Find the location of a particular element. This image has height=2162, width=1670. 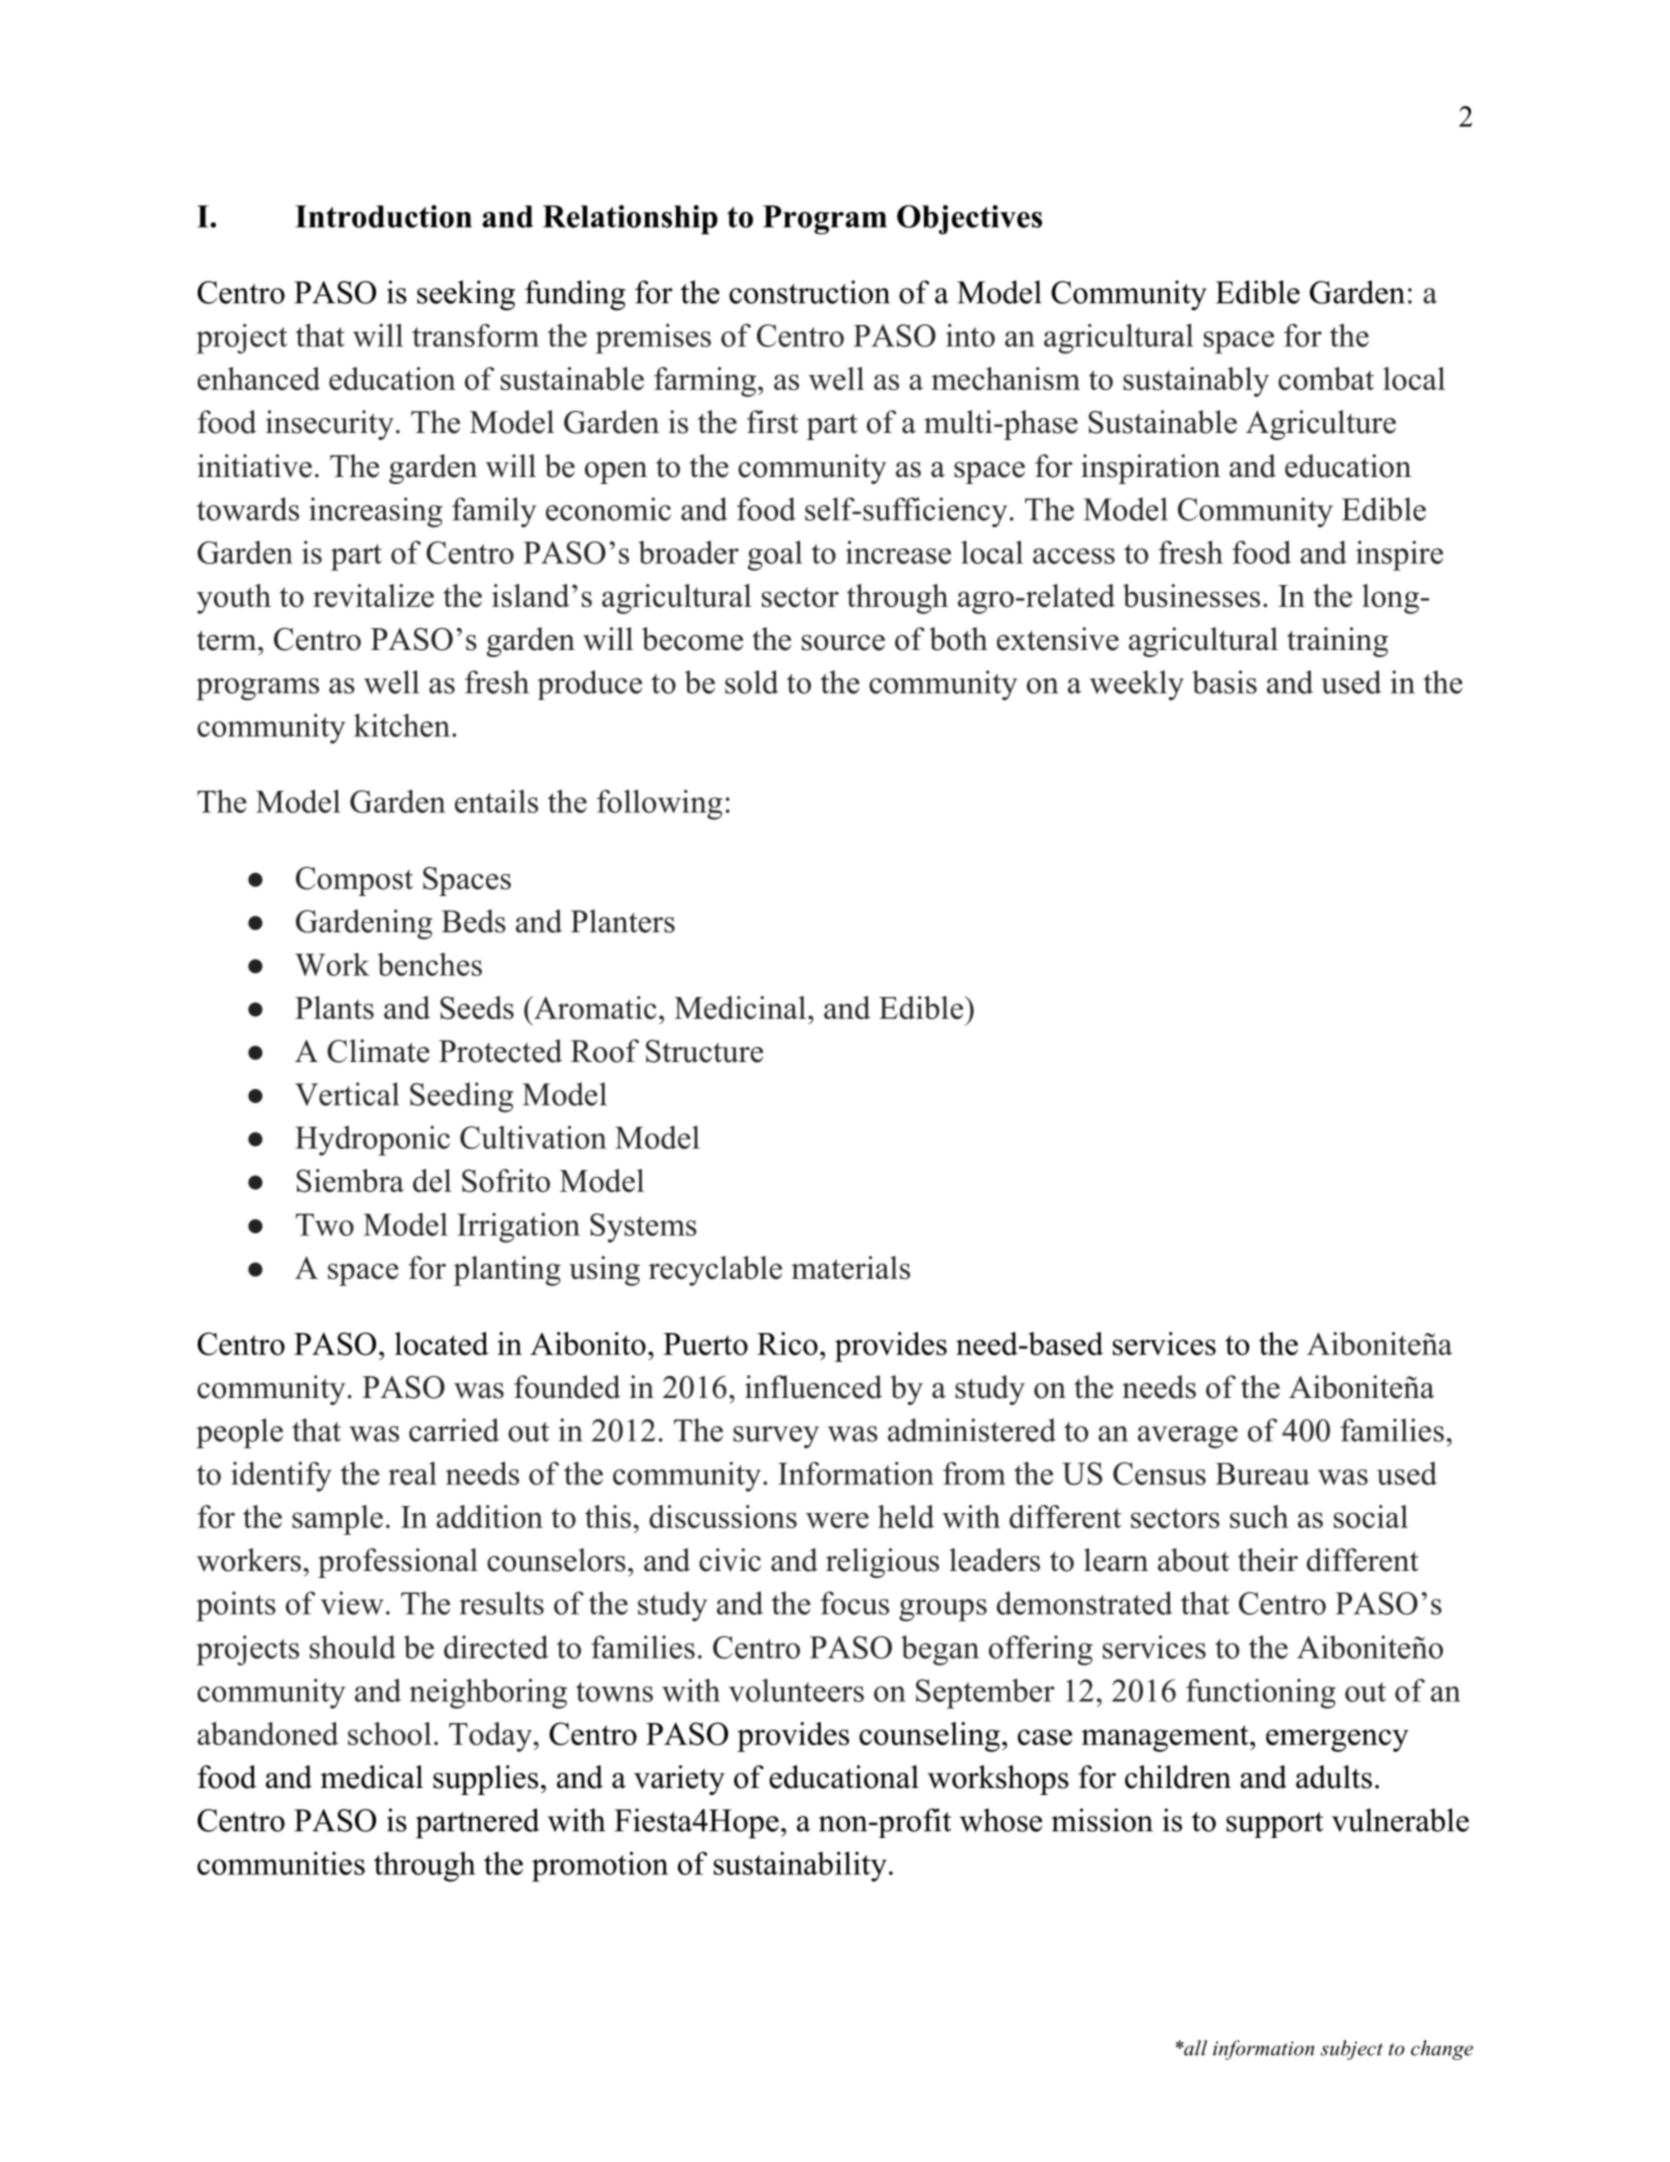

average is located at coordinates (1188, 1437).
